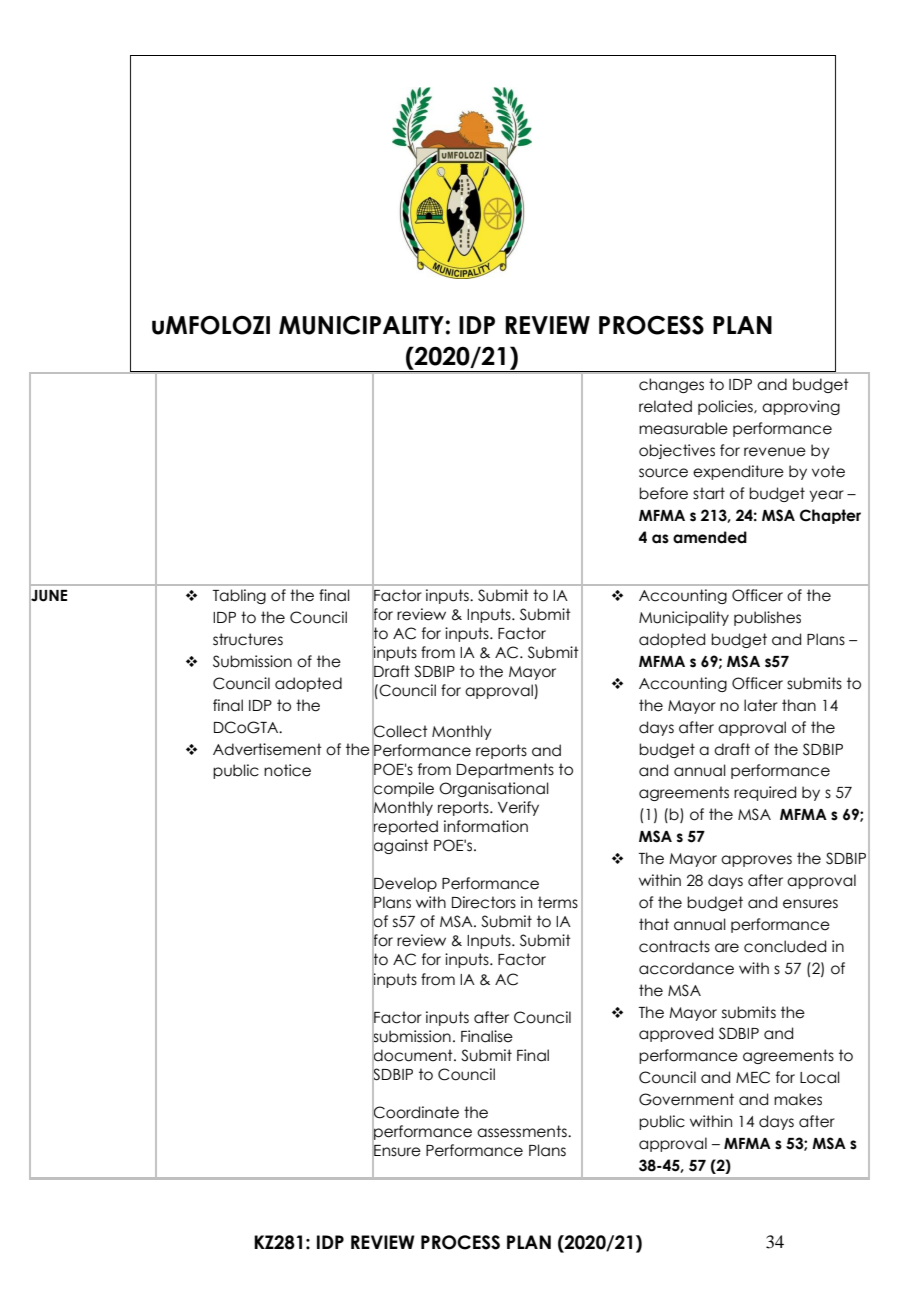 The width and height of the screenshot is (924, 1308). I want to click on concluded, so click(785, 946).
